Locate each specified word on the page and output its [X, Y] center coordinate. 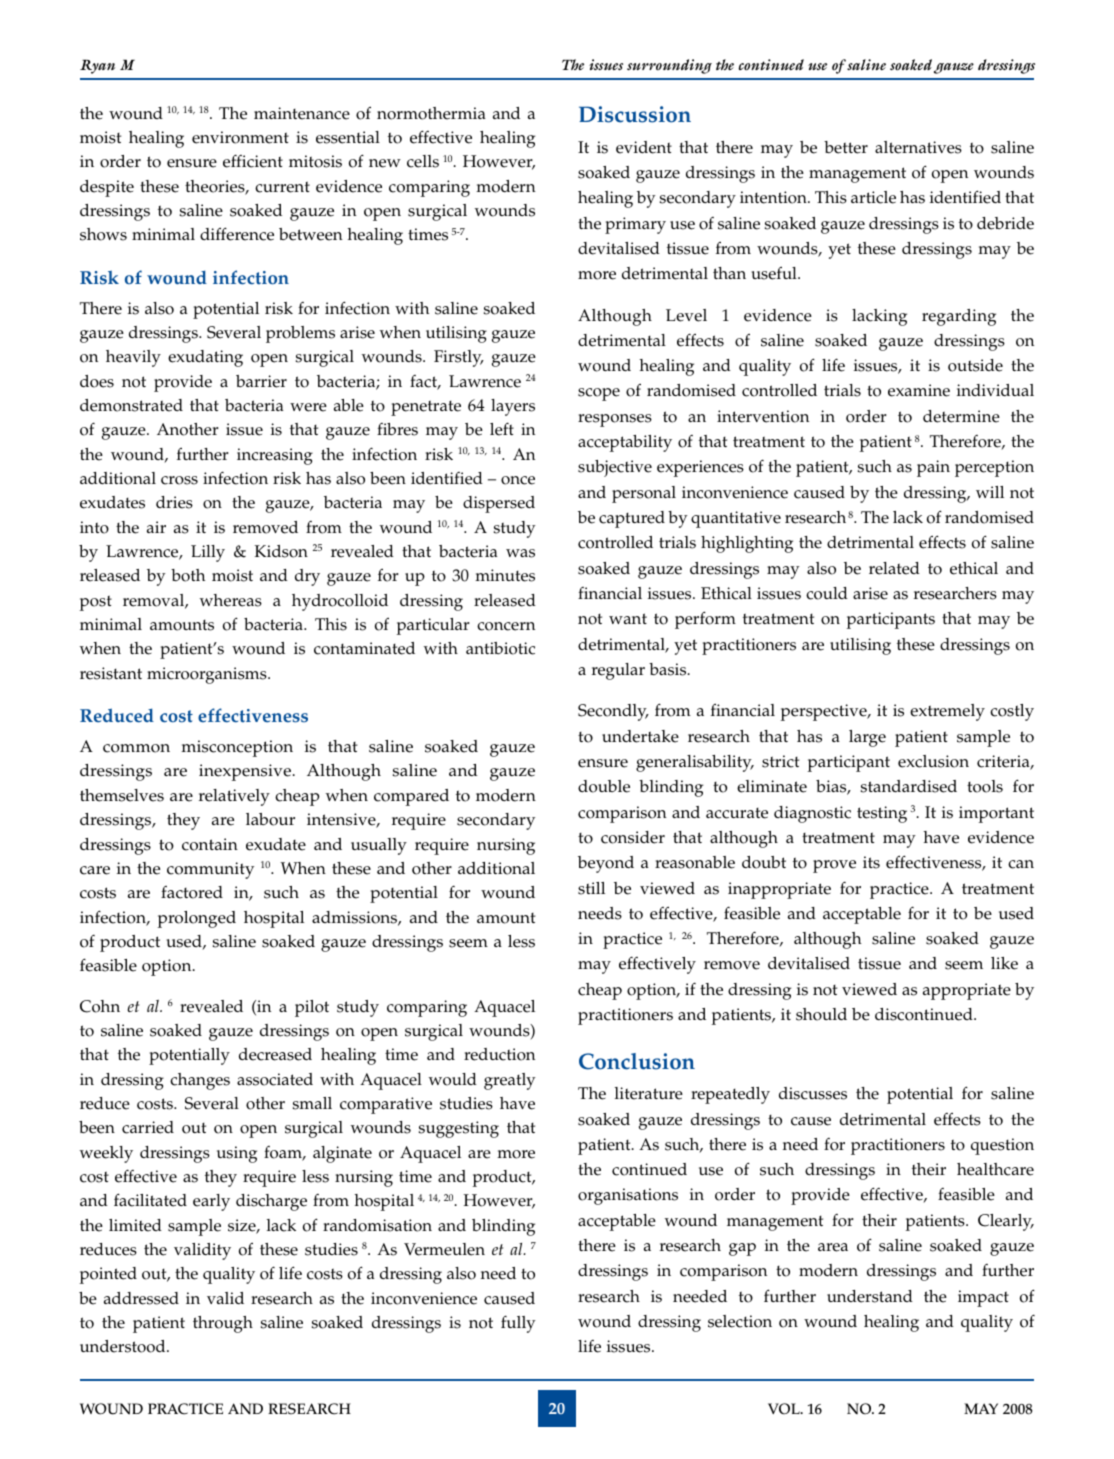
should [821, 1014]
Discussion [635, 114]
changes [200, 1081]
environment [240, 137]
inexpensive [245, 772]
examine [919, 390]
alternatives [918, 147]
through [223, 1324]
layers [513, 407]
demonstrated [131, 405]
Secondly [613, 712]
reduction [499, 1054]
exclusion [933, 761]
